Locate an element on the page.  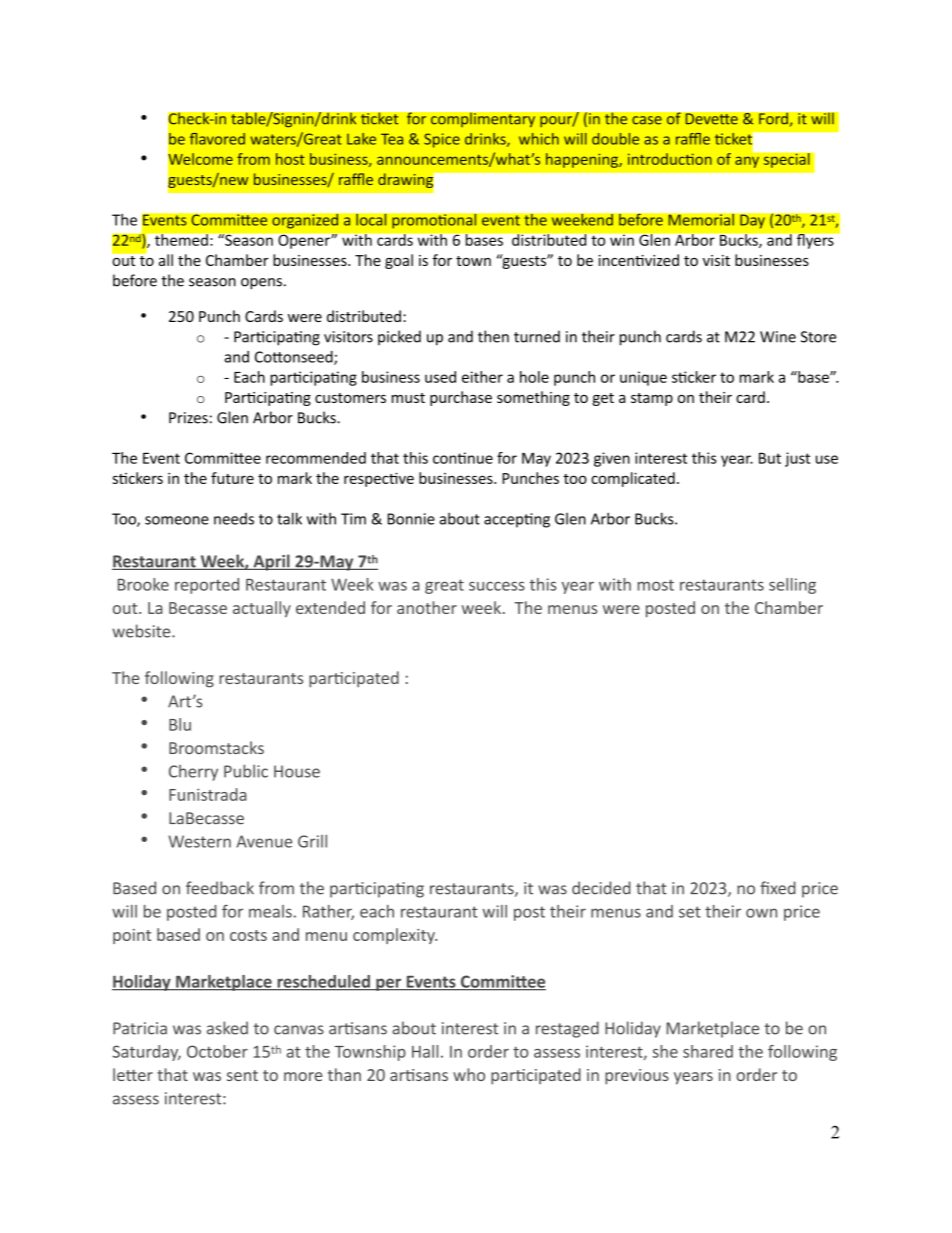
selling is located at coordinates (792, 586).
